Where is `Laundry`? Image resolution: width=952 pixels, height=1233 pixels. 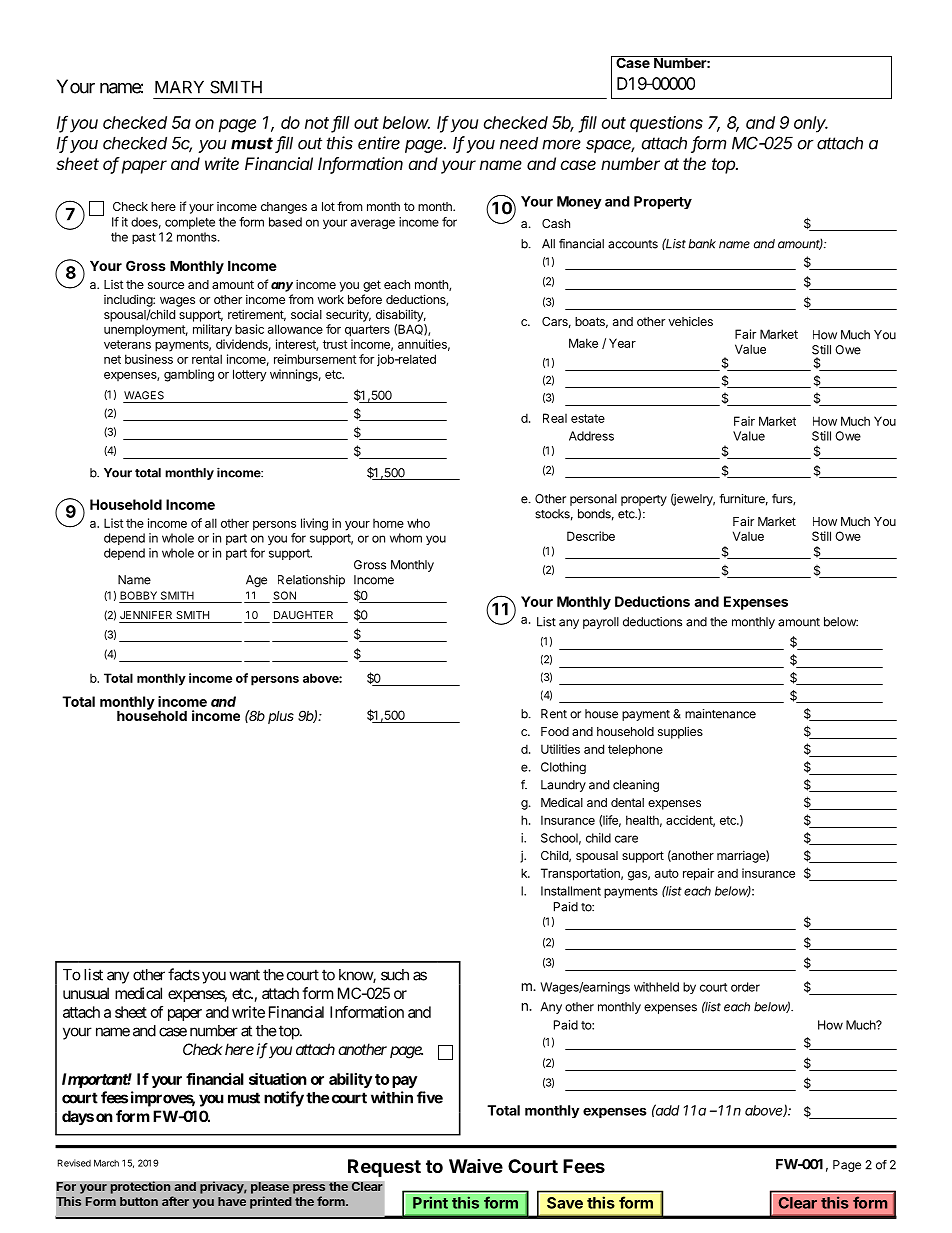
Laundry is located at coordinates (563, 786).
